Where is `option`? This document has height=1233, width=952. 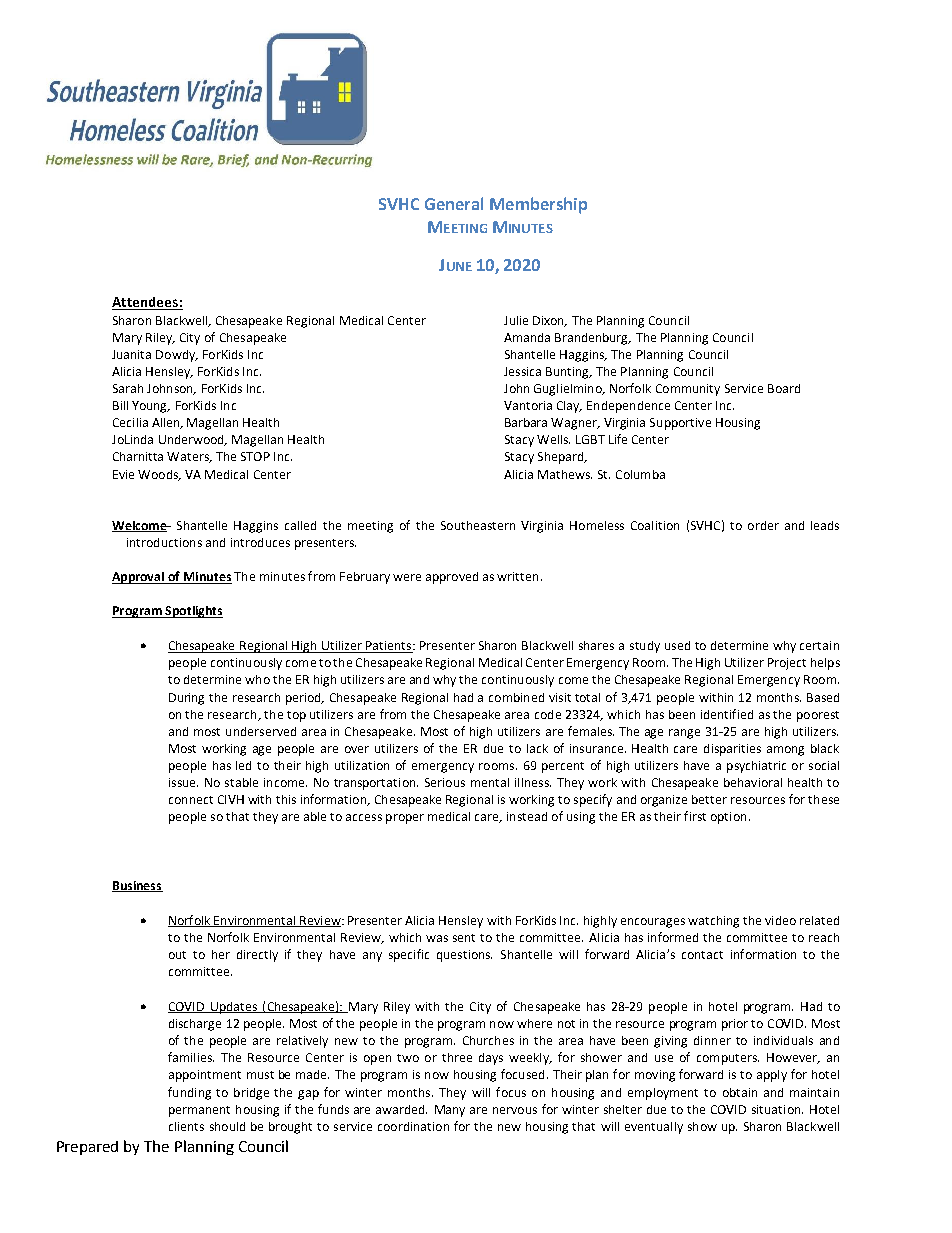 option is located at coordinates (728, 818).
